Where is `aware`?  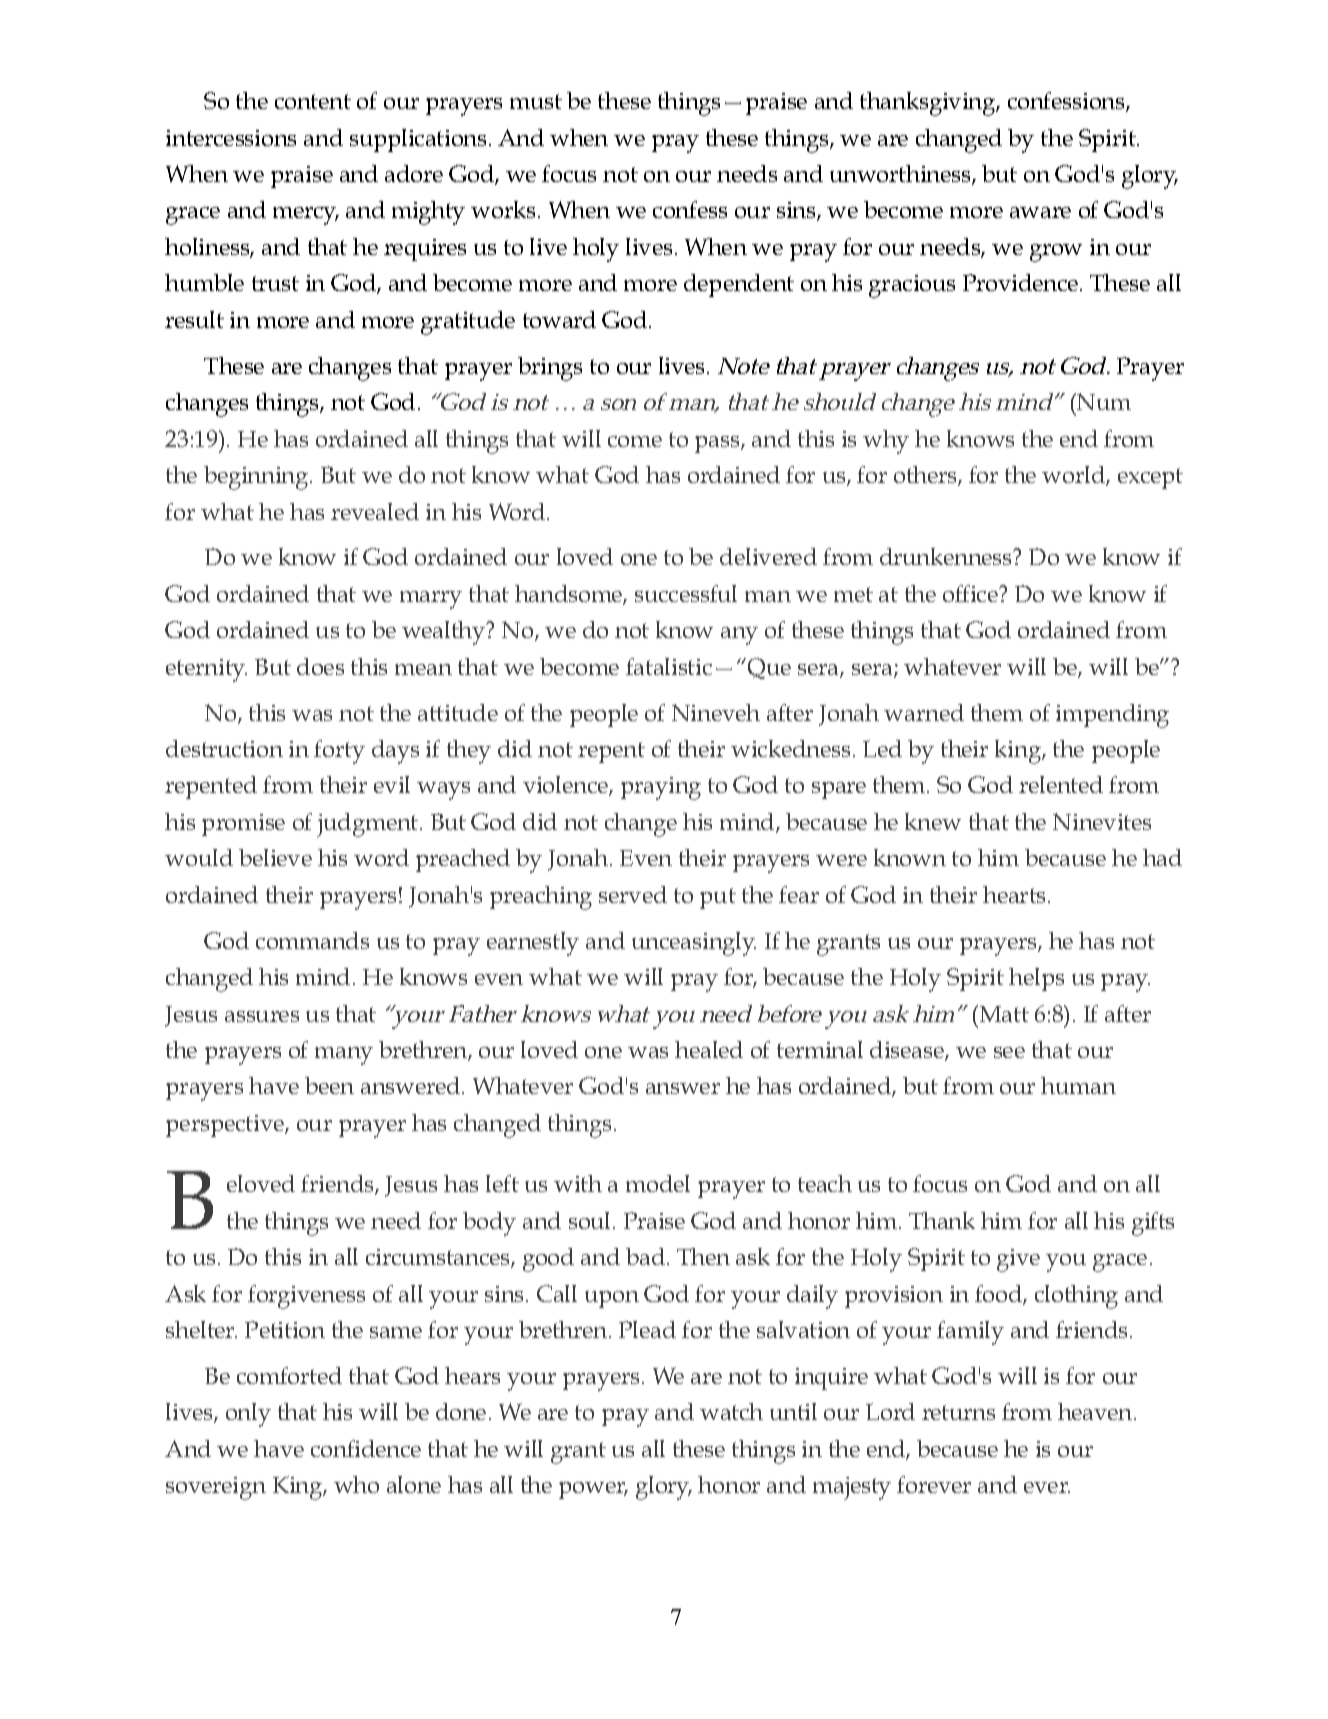 aware is located at coordinates (1040, 212).
